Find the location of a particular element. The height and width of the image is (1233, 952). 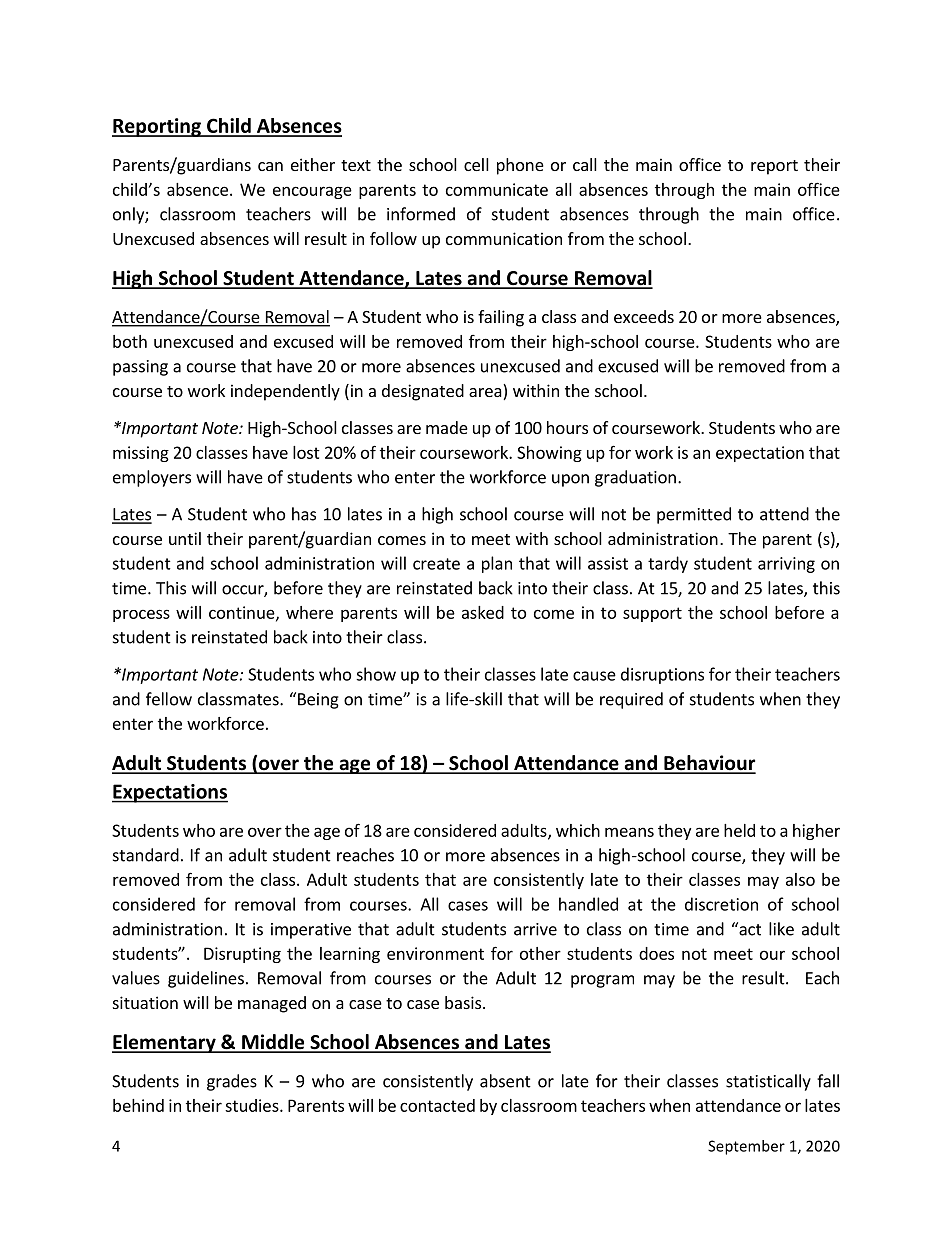

permitted is located at coordinates (694, 515).
